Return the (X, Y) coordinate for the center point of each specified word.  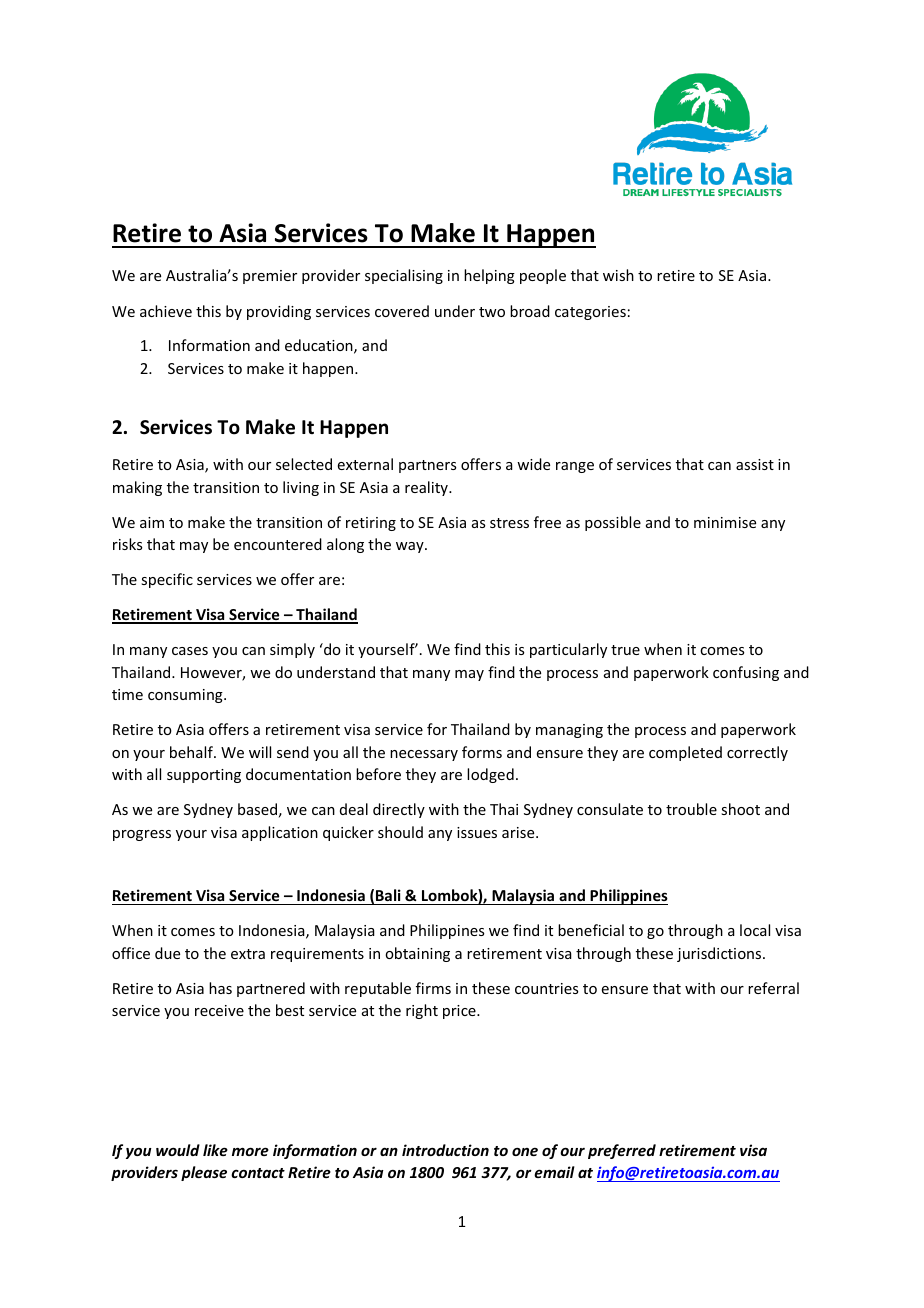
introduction (445, 1150)
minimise (725, 522)
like (215, 1150)
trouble (691, 809)
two (492, 312)
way (411, 547)
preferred (622, 1151)
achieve (166, 311)
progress (142, 835)
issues (477, 832)
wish (618, 275)
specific (167, 580)
